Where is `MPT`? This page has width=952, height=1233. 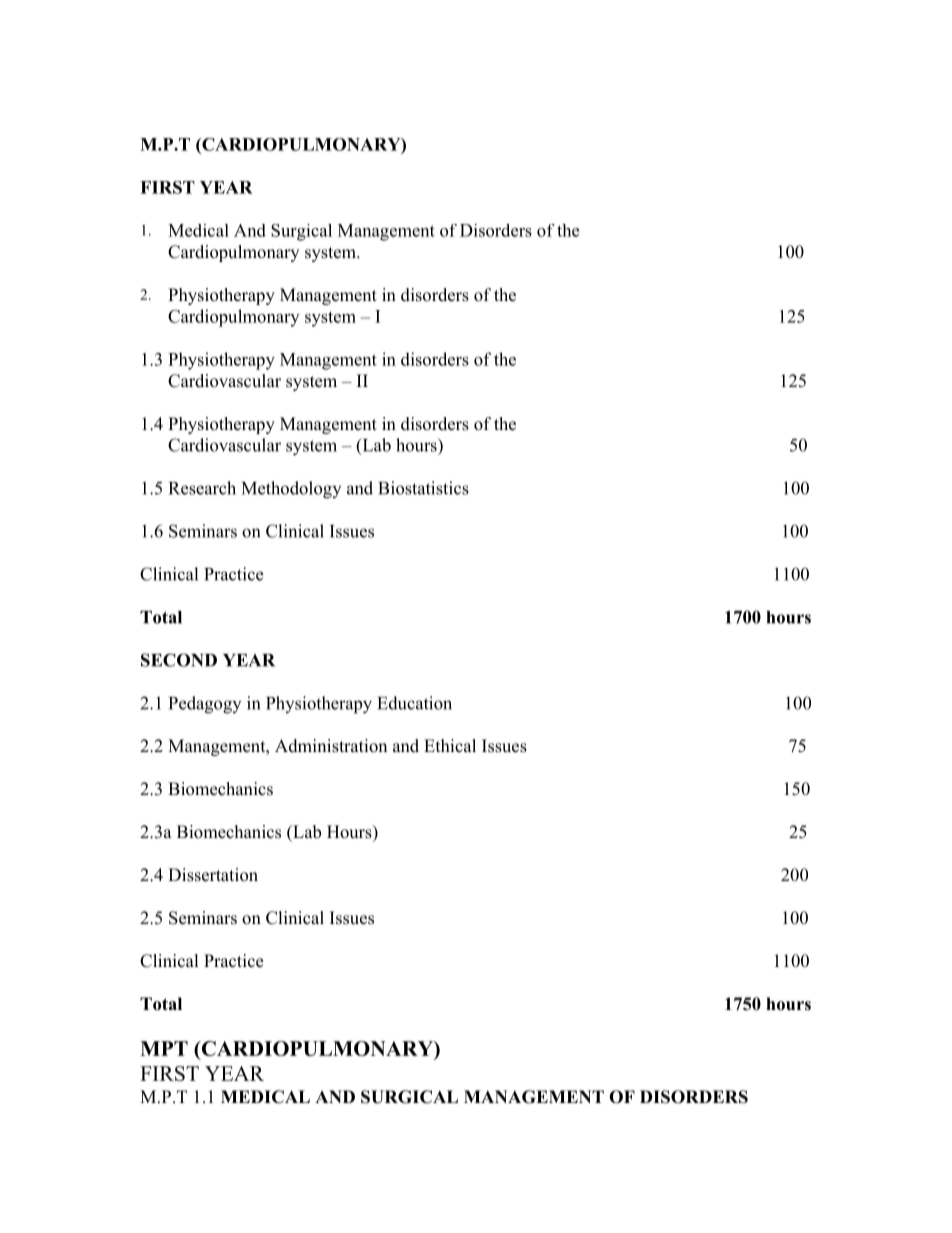 MPT is located at coordinates (164, 1048).
